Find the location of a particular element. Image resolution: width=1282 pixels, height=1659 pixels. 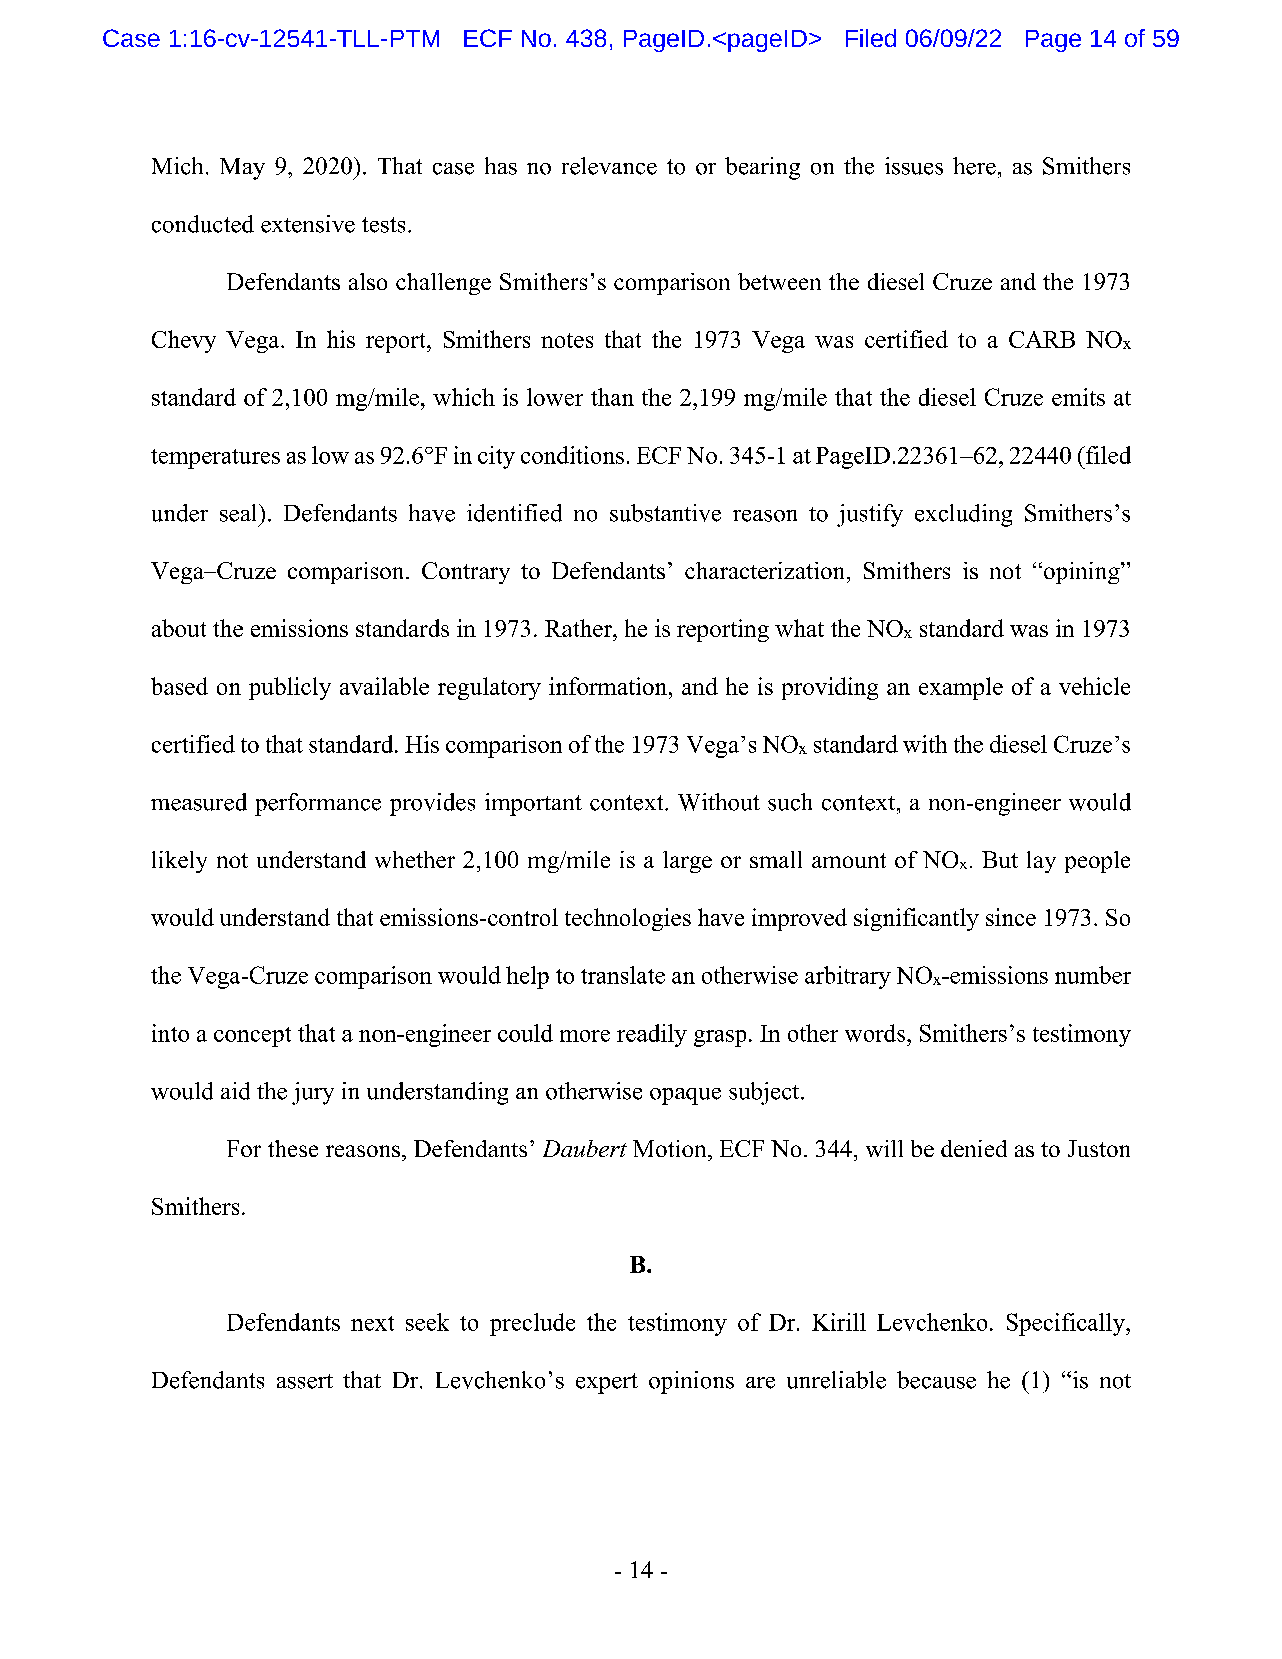

here is located at coordinates (974, 166).
